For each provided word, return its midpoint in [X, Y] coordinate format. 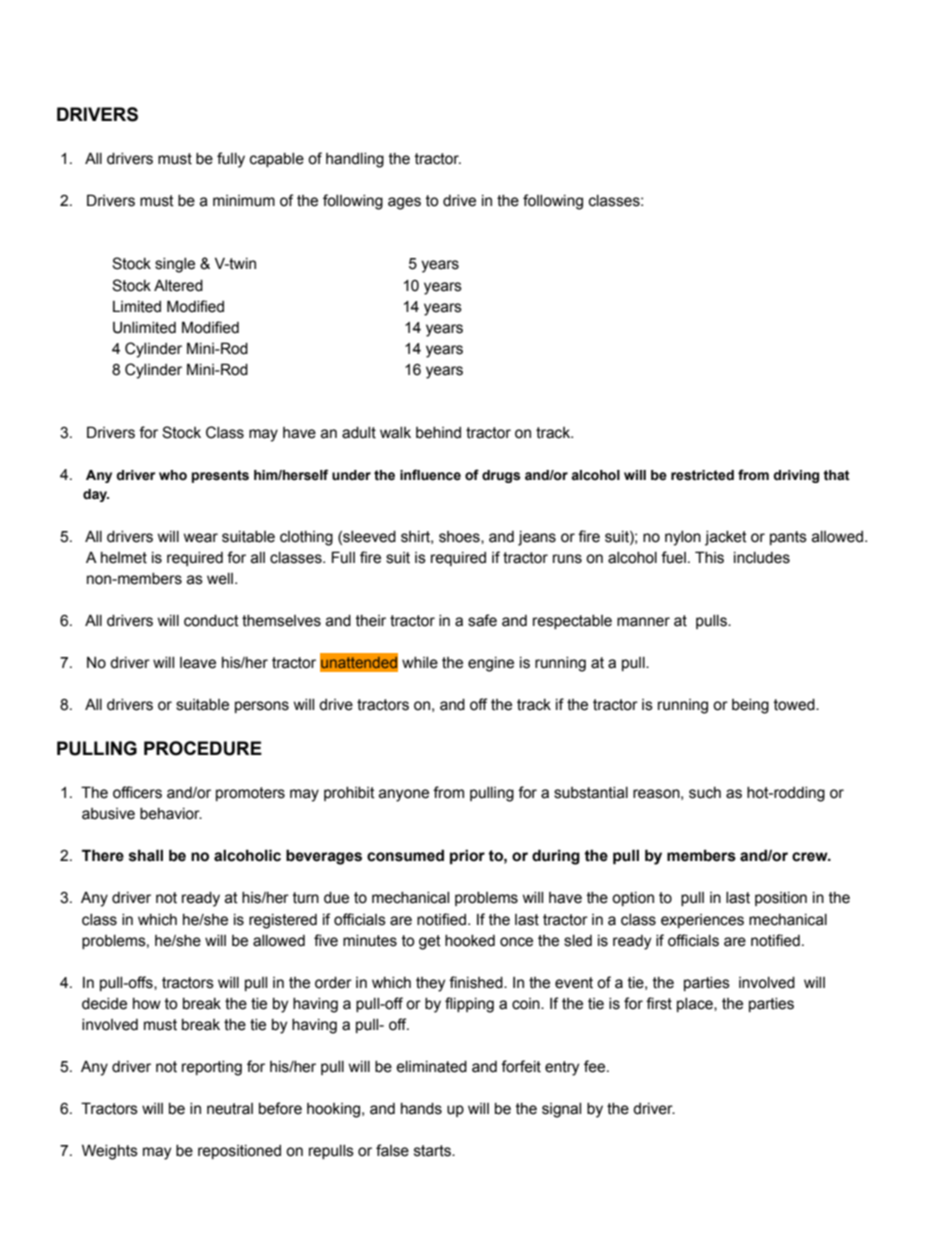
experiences [702, 921]
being [750, 706]
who [173, 475]
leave [198, 663]
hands [421, 1109]
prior [467, 856]
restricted [702, 475]
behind [438, 433]
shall [146, 855]
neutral [230, 1109]
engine [491, 664]
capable [277, 160]
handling [355, 160]
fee [596, 1066]
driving [796, 476]
